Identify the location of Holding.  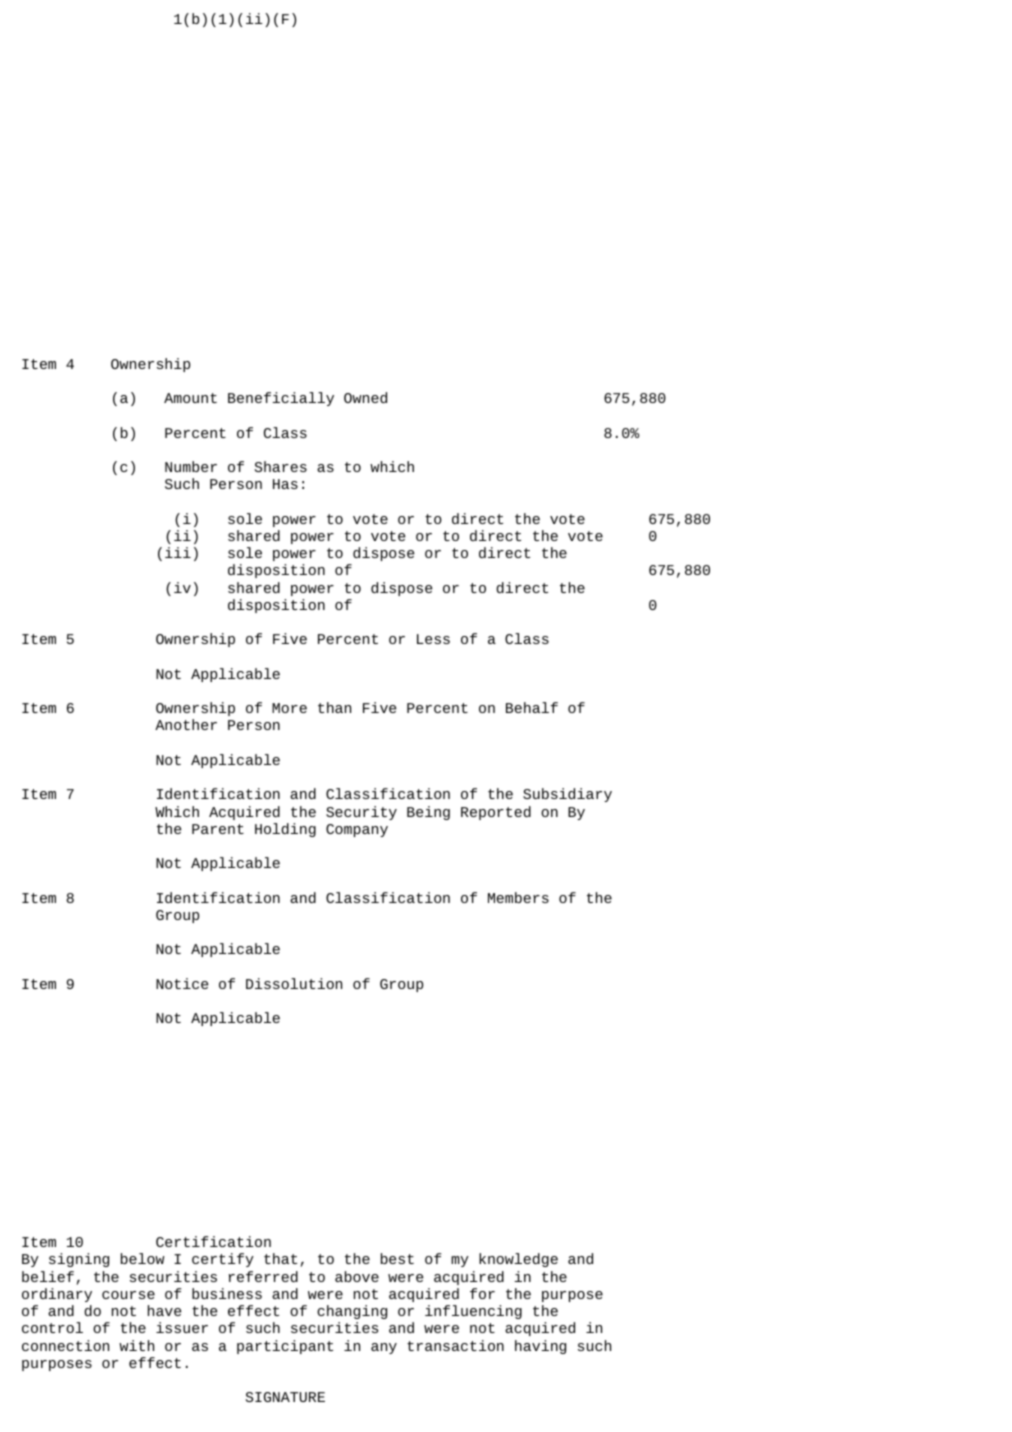
(285, 830).
